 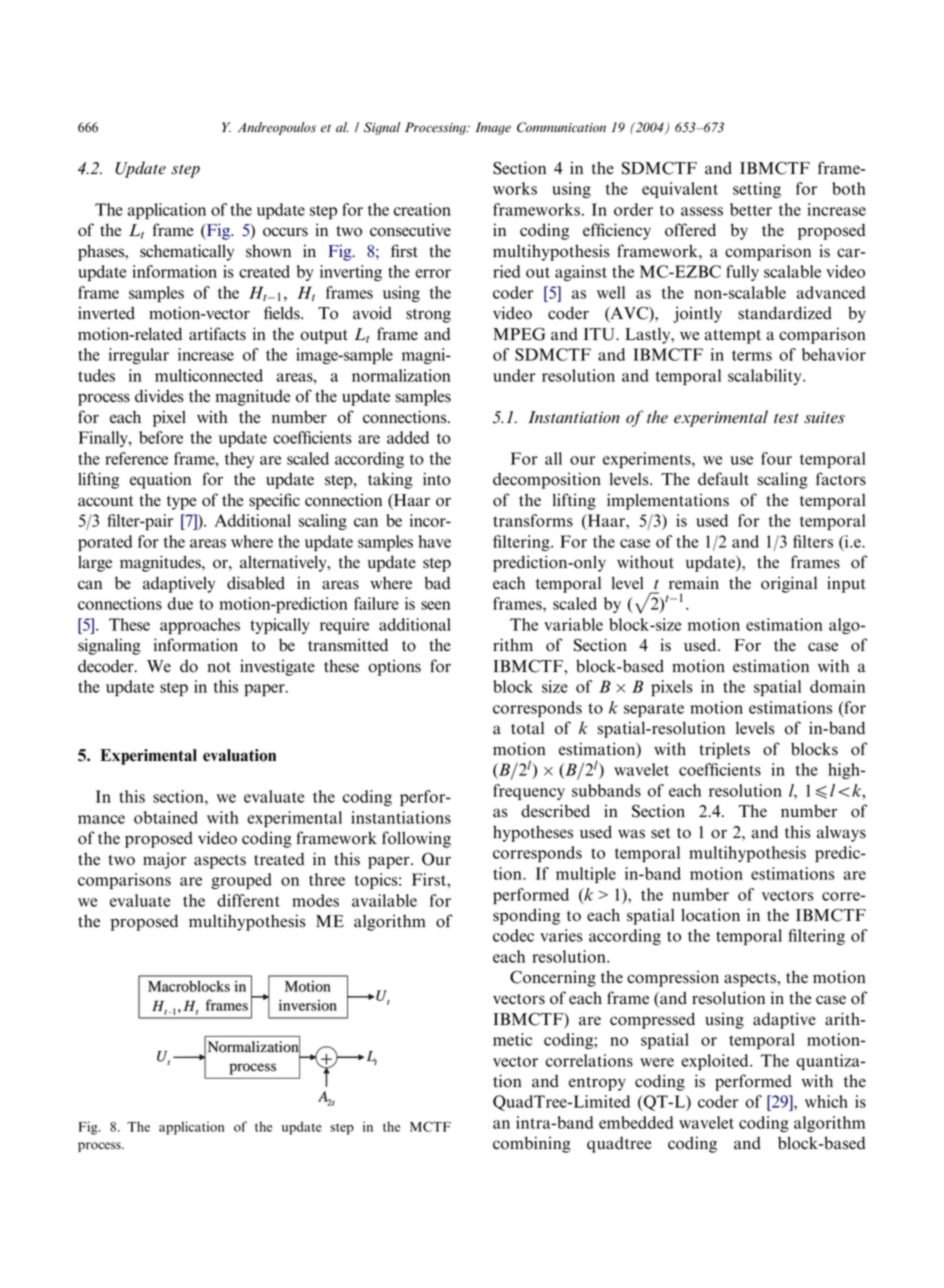 What do you see at coordinates (841, 833) in the screenshot?
I see `always` at bounding box center [841, 833].
